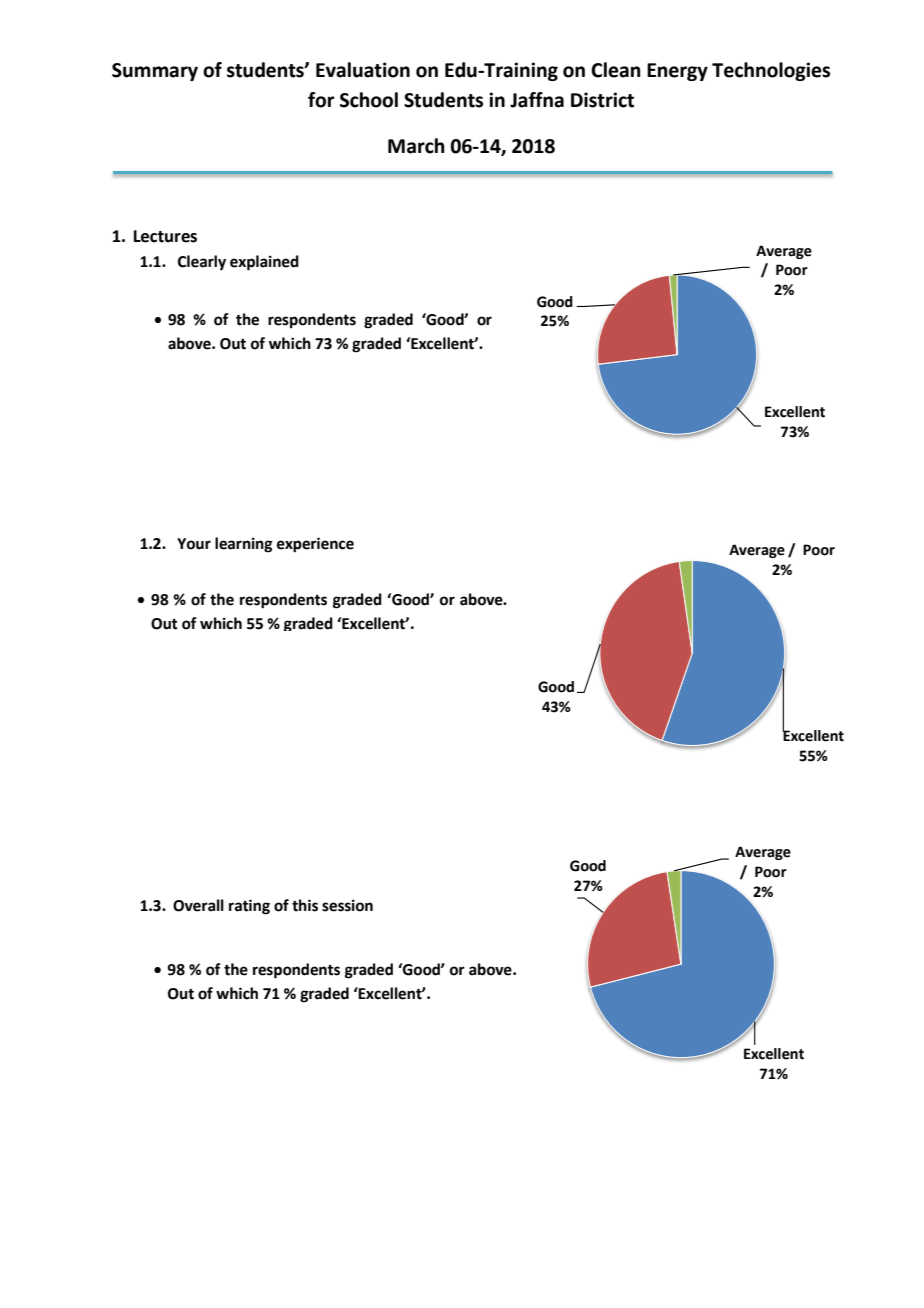 This document has height=1308, width=924. Describe the element at coordinates (315, 545) in the document. I see `experience` at that location.
